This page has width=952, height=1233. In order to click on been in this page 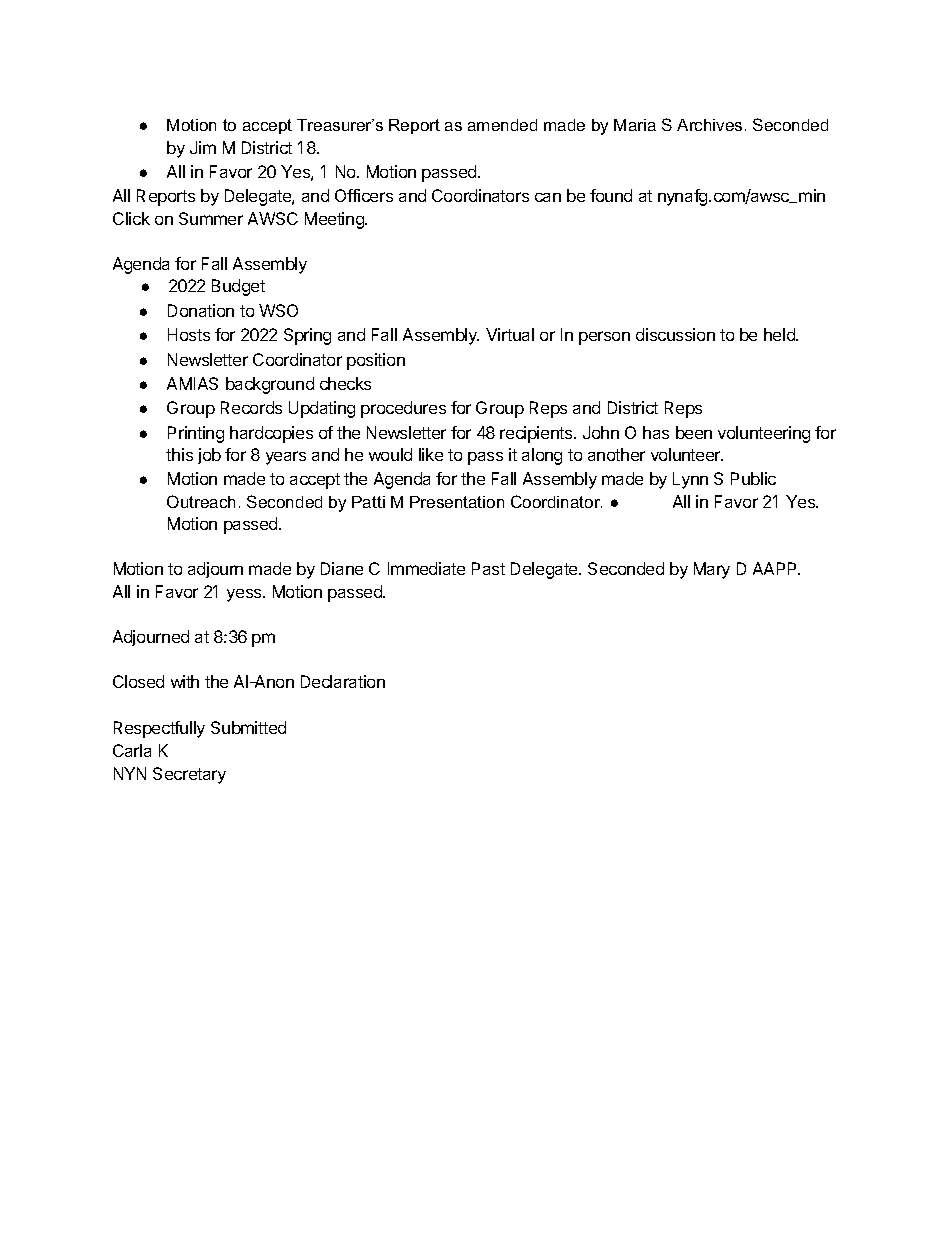, I will do `click(694, 432)`.
